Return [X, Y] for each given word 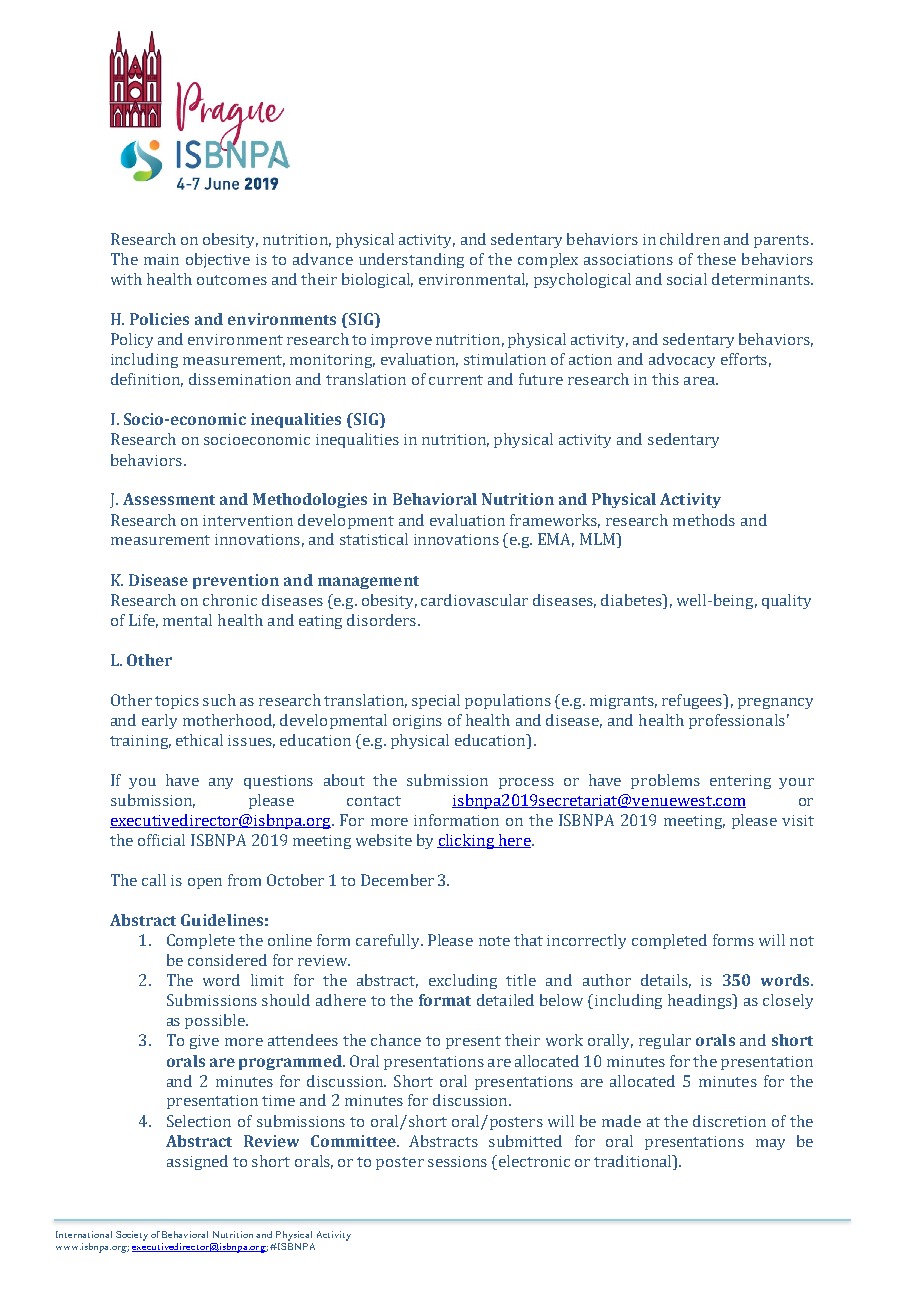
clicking [466, 841]
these [716, 259]
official [161, 840]
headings [701, 1001]
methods [704, 520]
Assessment [169, 499]
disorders [383, 620]
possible [216, 1021]
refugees [693, 701]
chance [396, 1040]
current [456, 380]
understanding [411, 260]
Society [132, 1236]
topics [177, 702]
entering [740, 782]
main [161, 259]
